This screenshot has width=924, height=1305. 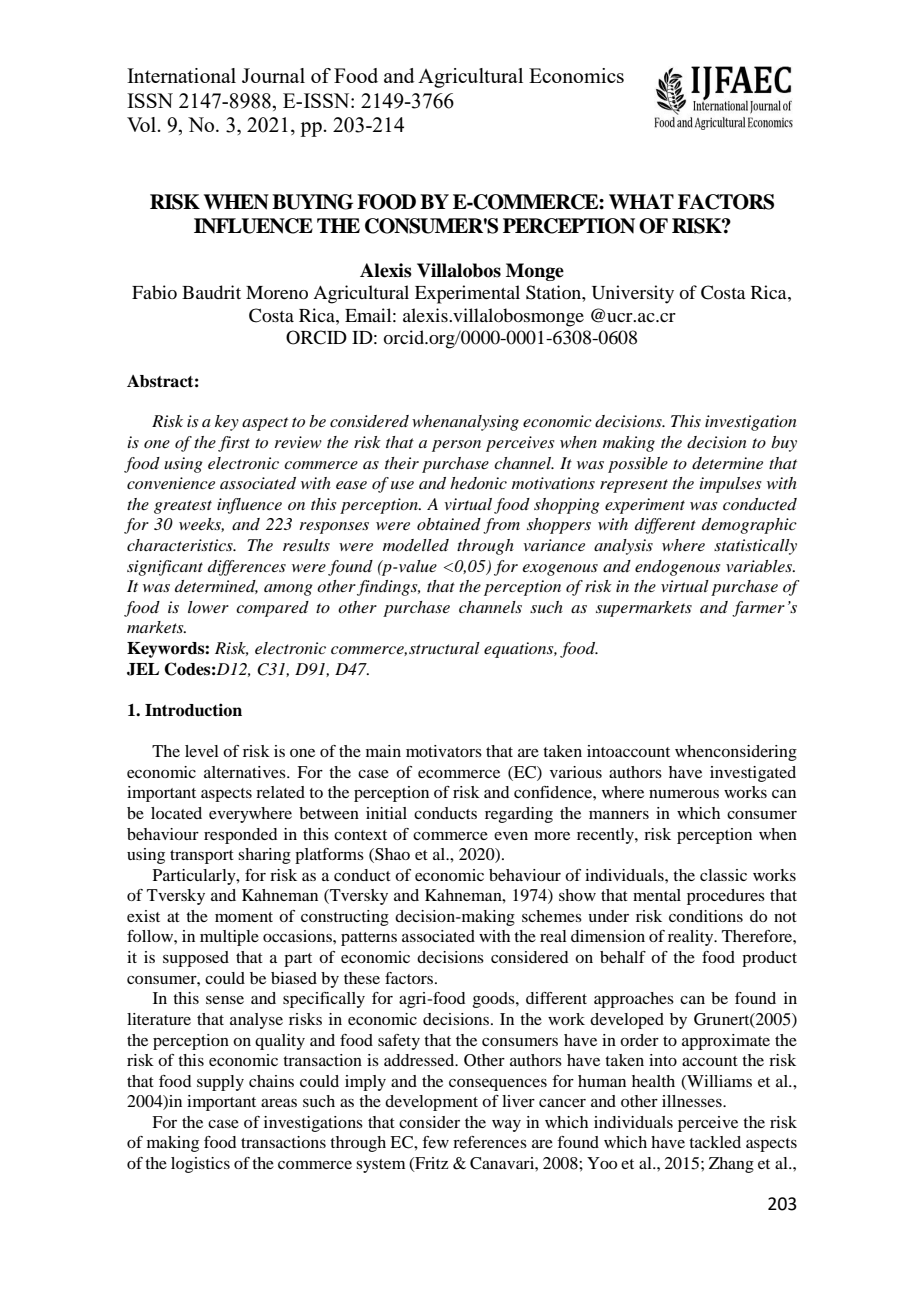 I want to click on references, so click(x=490, y=1142).
